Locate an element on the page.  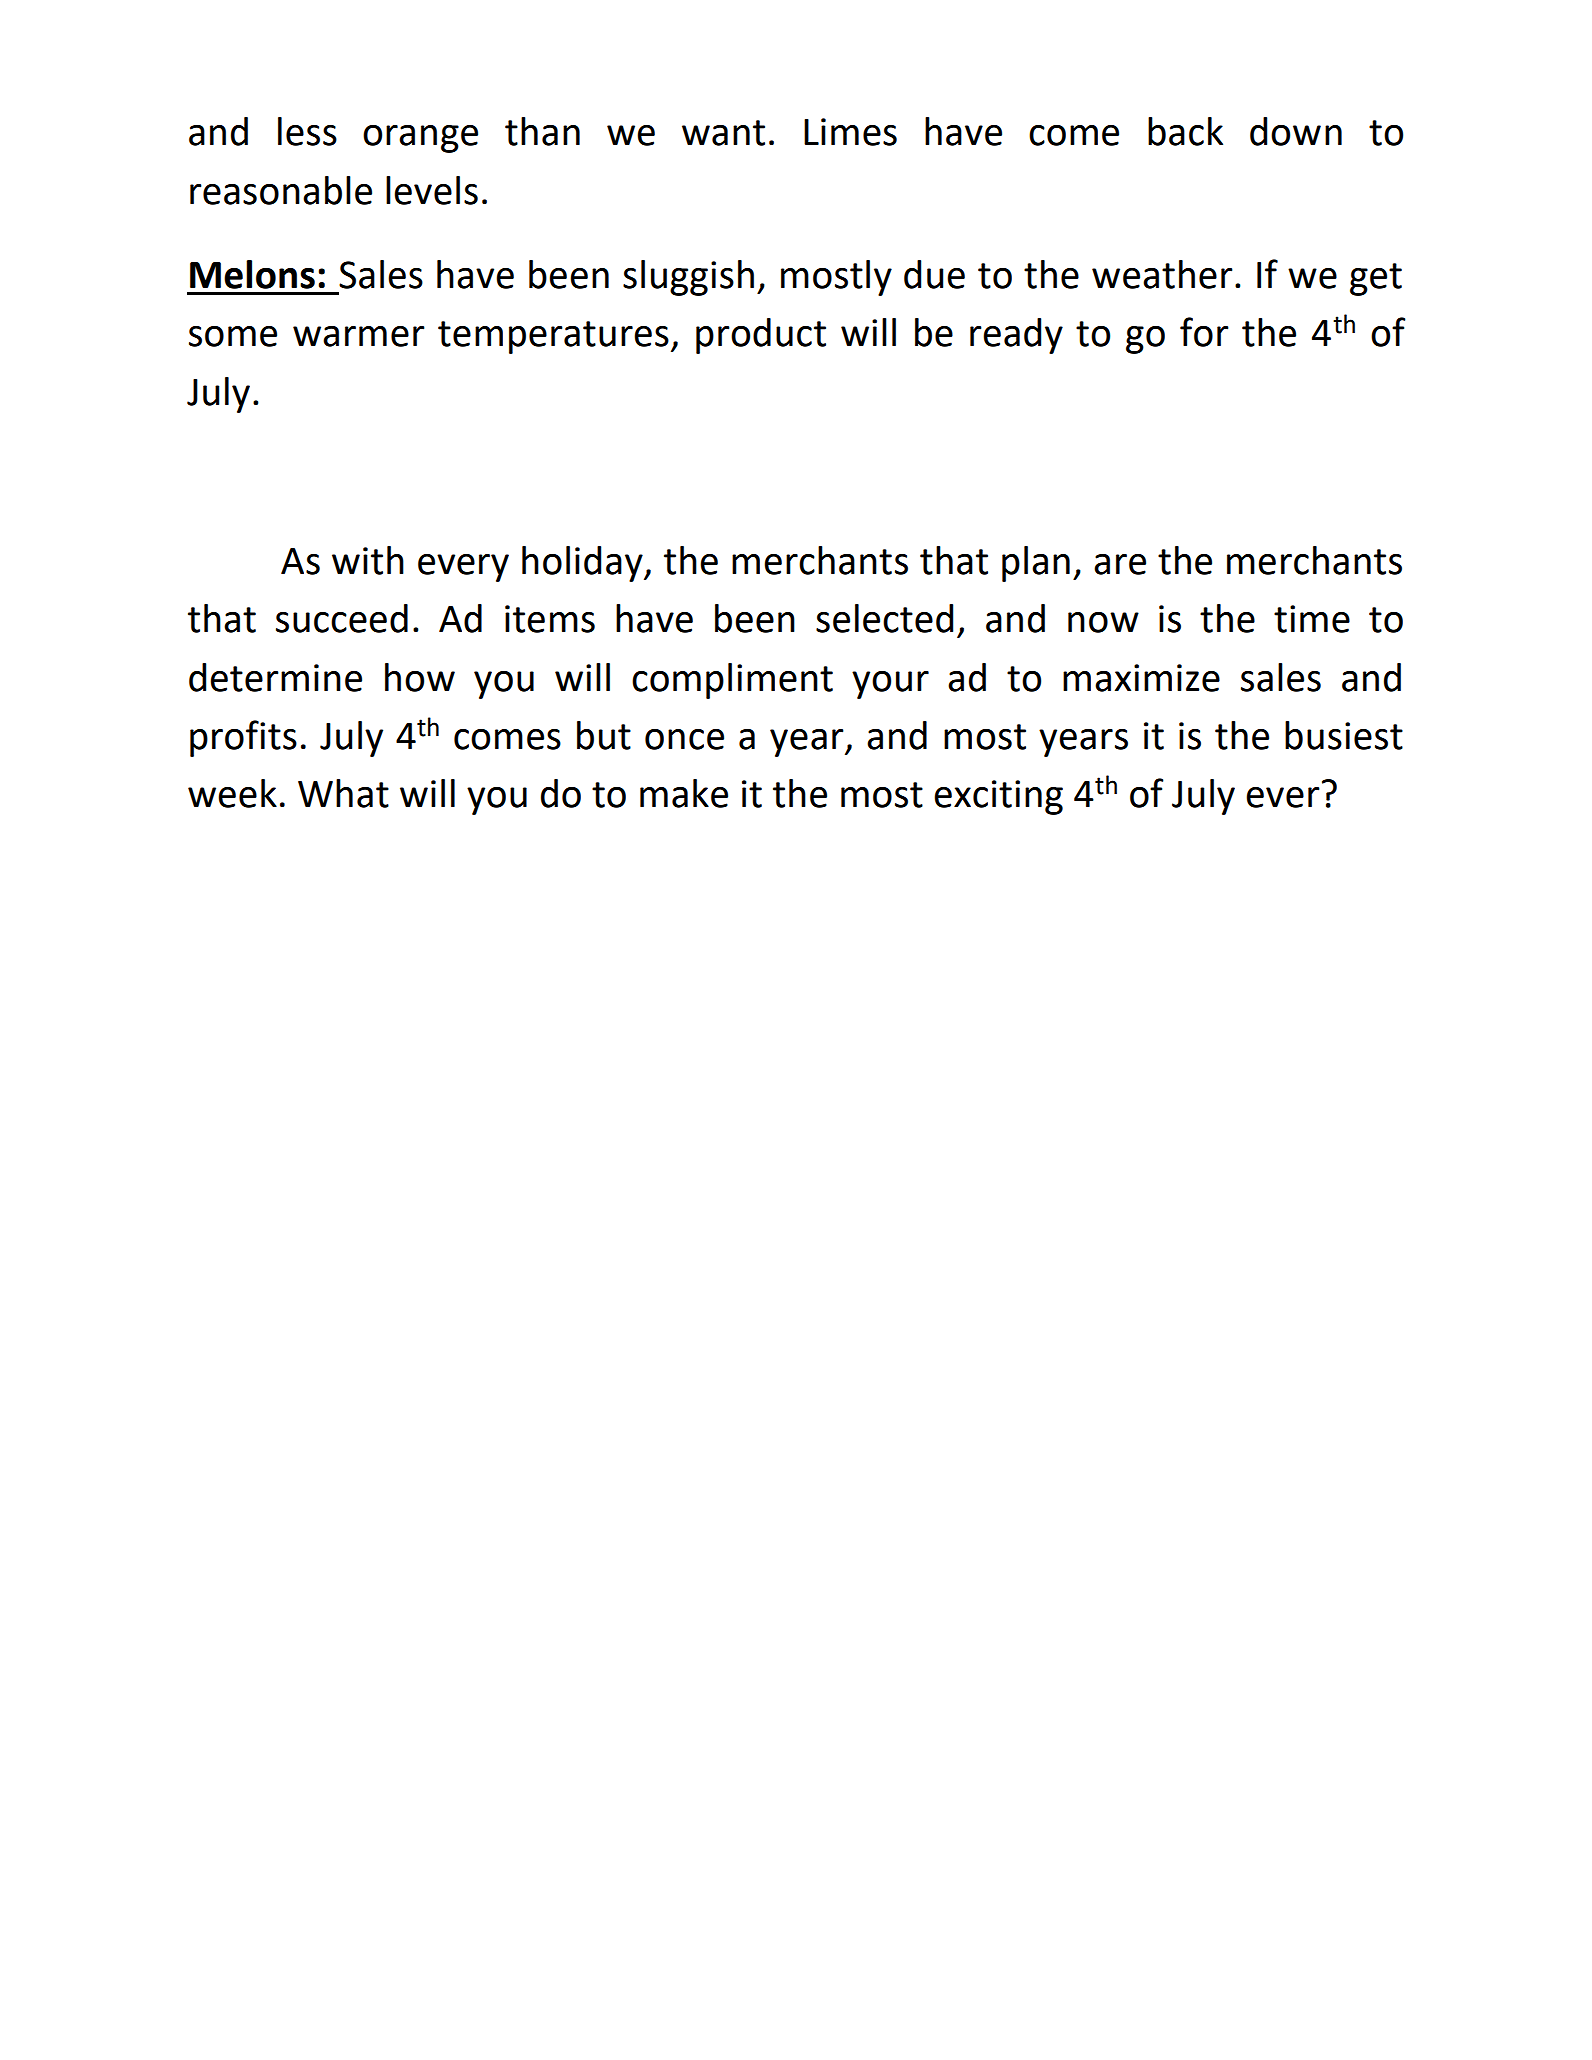
product is located at coordinates (761, 336).
